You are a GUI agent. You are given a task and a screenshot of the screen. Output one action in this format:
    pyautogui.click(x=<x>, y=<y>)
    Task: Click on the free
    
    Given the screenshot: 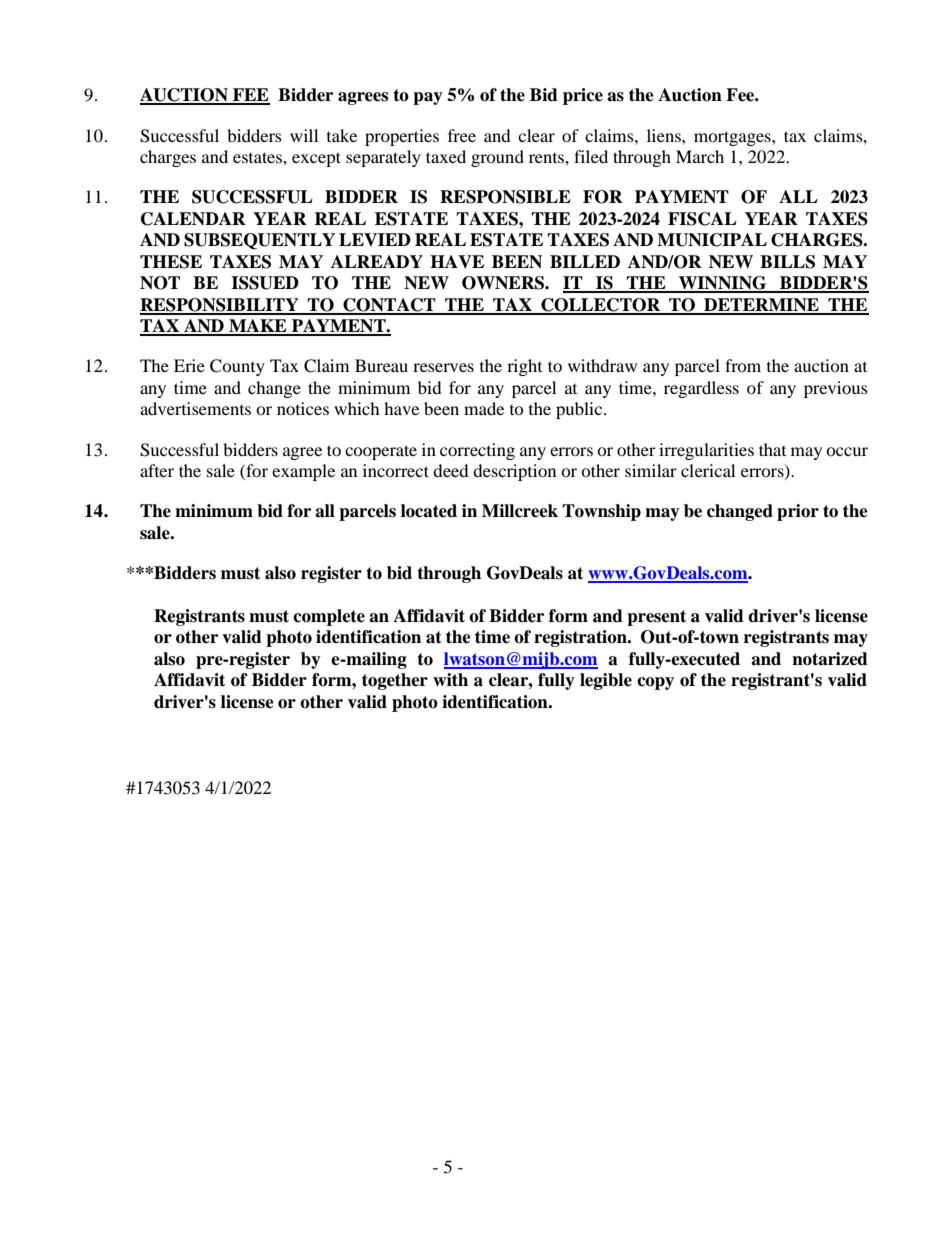 What is the action you would take?
    pyautogui.click(x=462, y=135)
